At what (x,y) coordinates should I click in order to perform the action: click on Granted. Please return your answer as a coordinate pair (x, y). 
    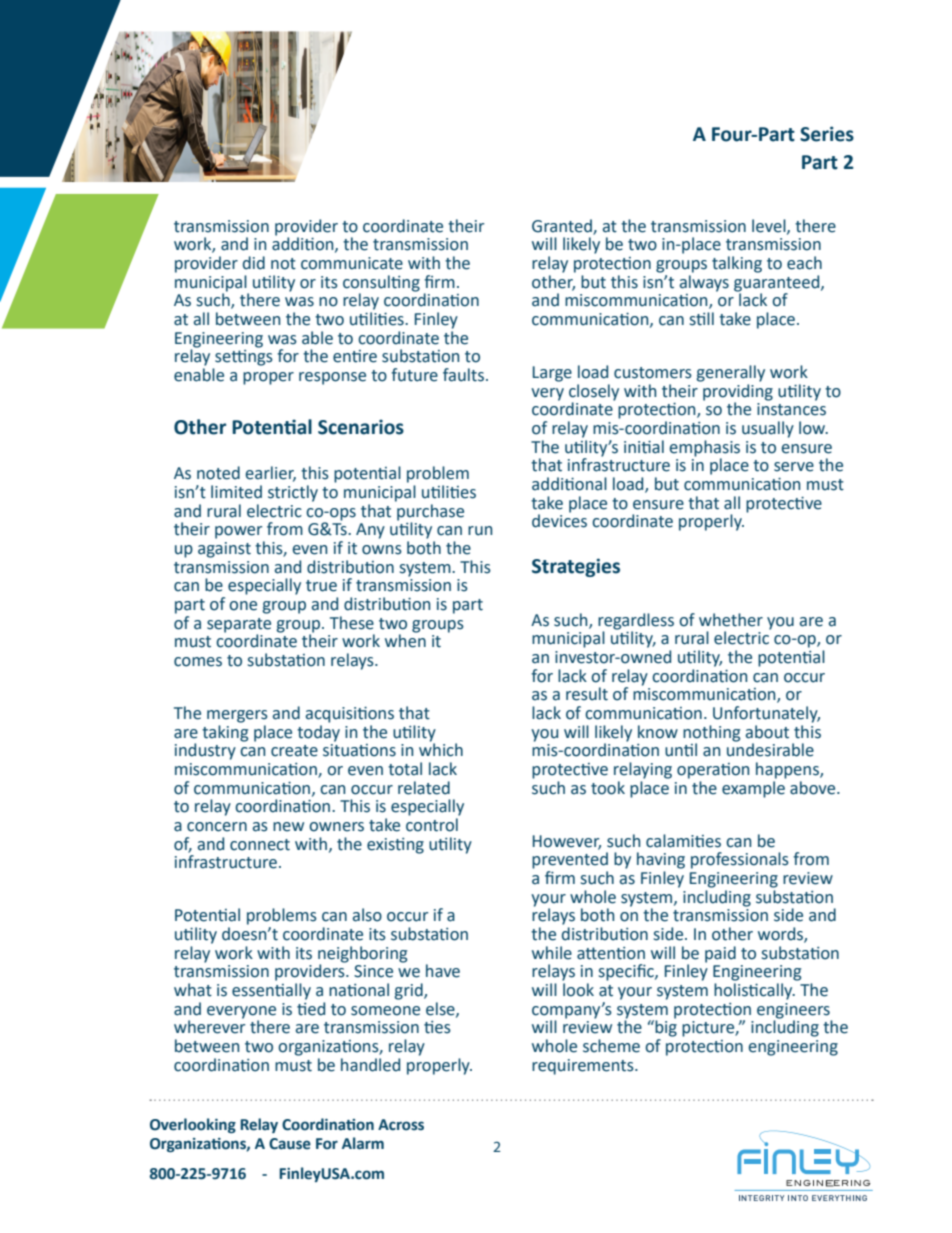
    Looking at the image, I should click on (563, 226).
